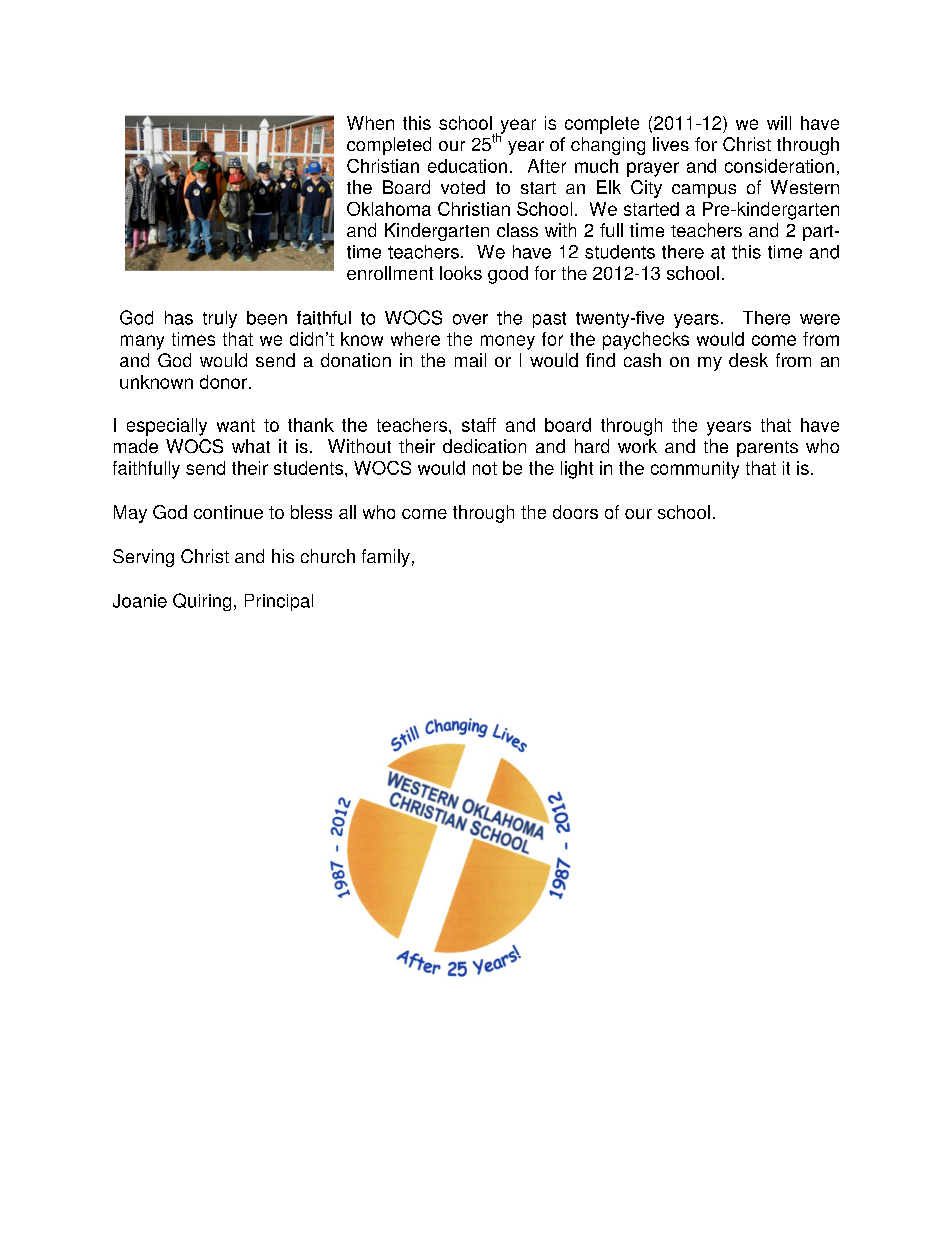 This screenshot has width=952, height=1233. Describe the element at coordinates (470, 360) in the screenshot. I see `mail` at that location.
